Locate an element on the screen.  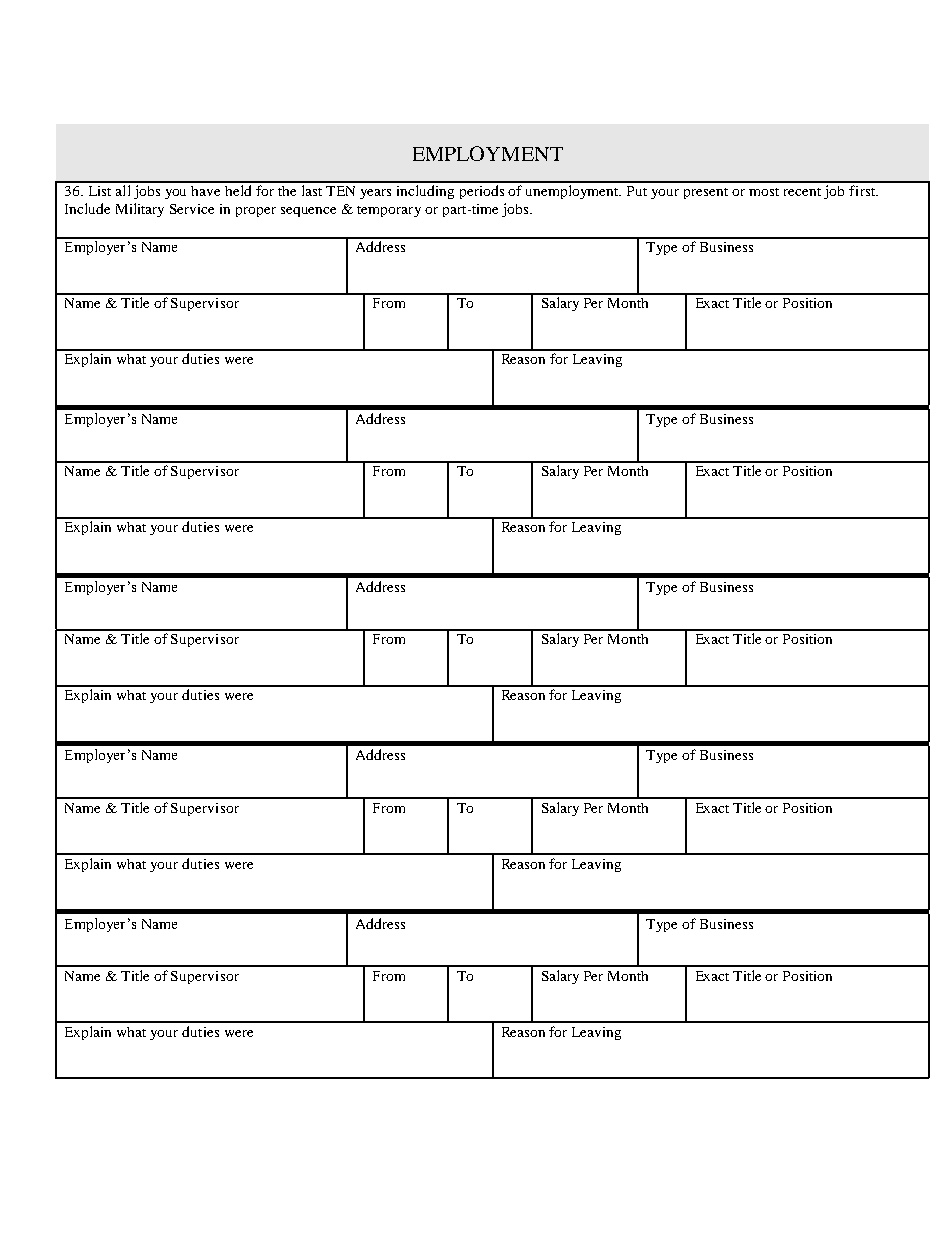
temporary is located at coordinates (389, 211).
